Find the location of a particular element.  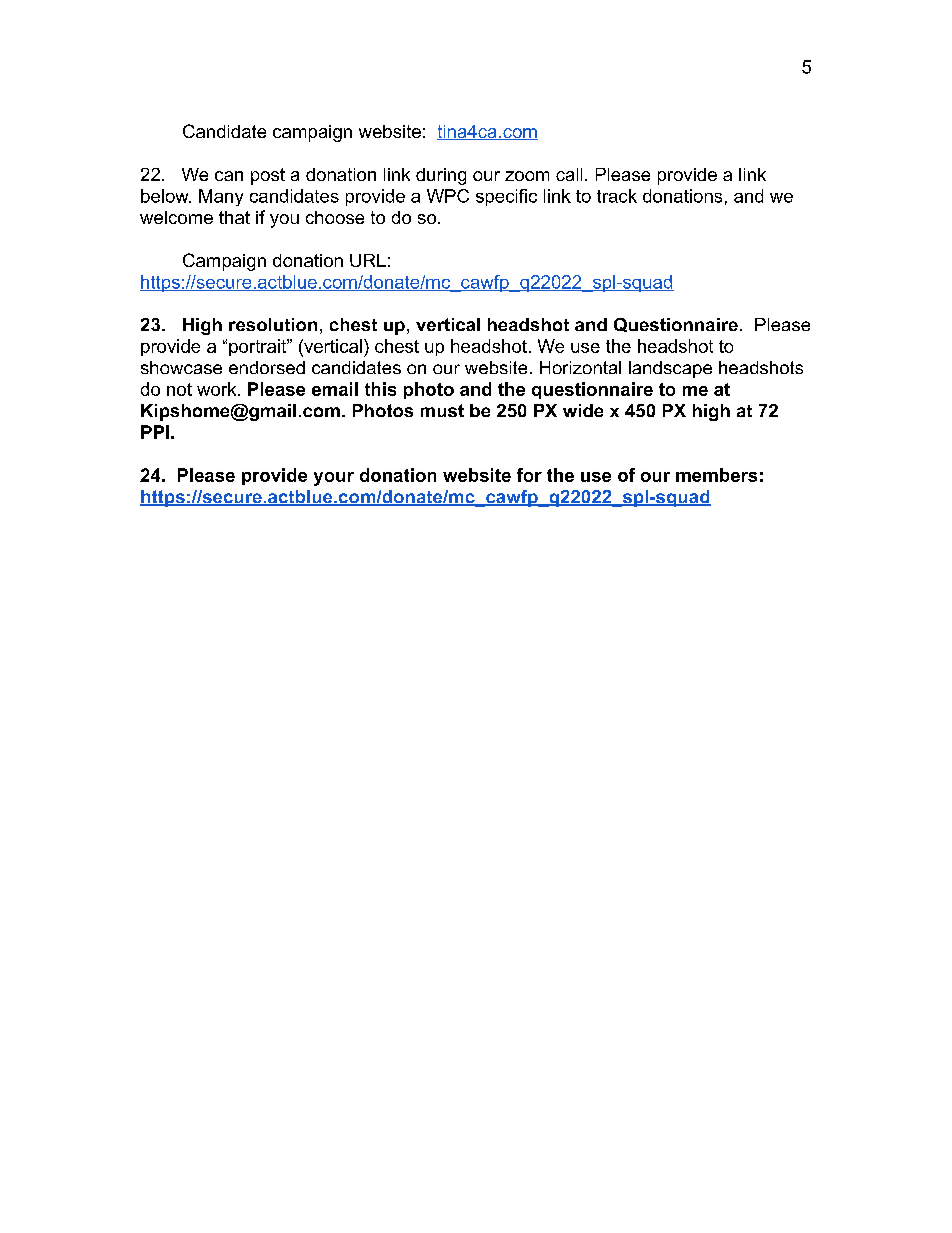

URL is located at coordinates (368, 260).
